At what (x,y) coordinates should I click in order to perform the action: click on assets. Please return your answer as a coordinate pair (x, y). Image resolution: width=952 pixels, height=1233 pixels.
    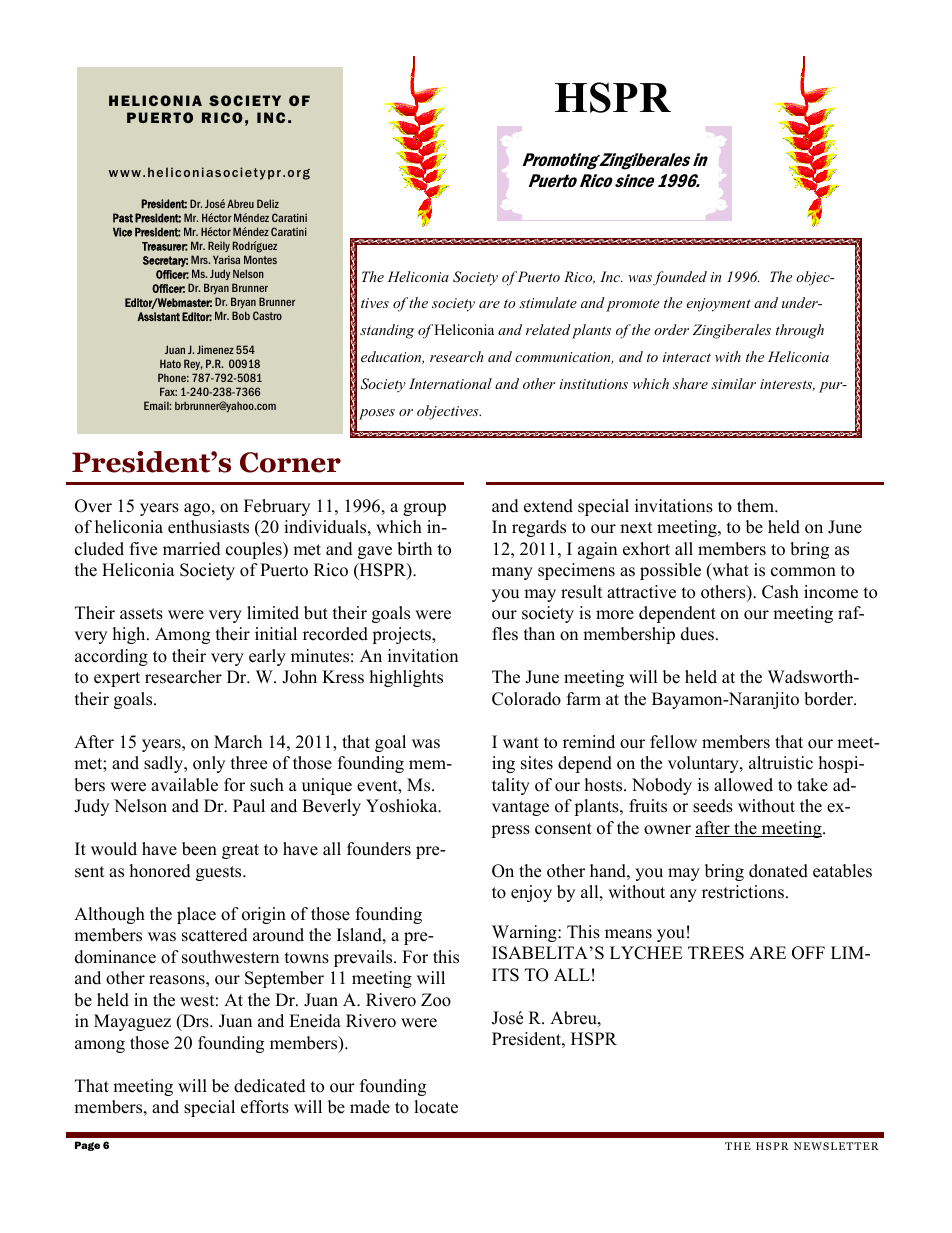
    Looking at the image, I should click on (141, 614).
